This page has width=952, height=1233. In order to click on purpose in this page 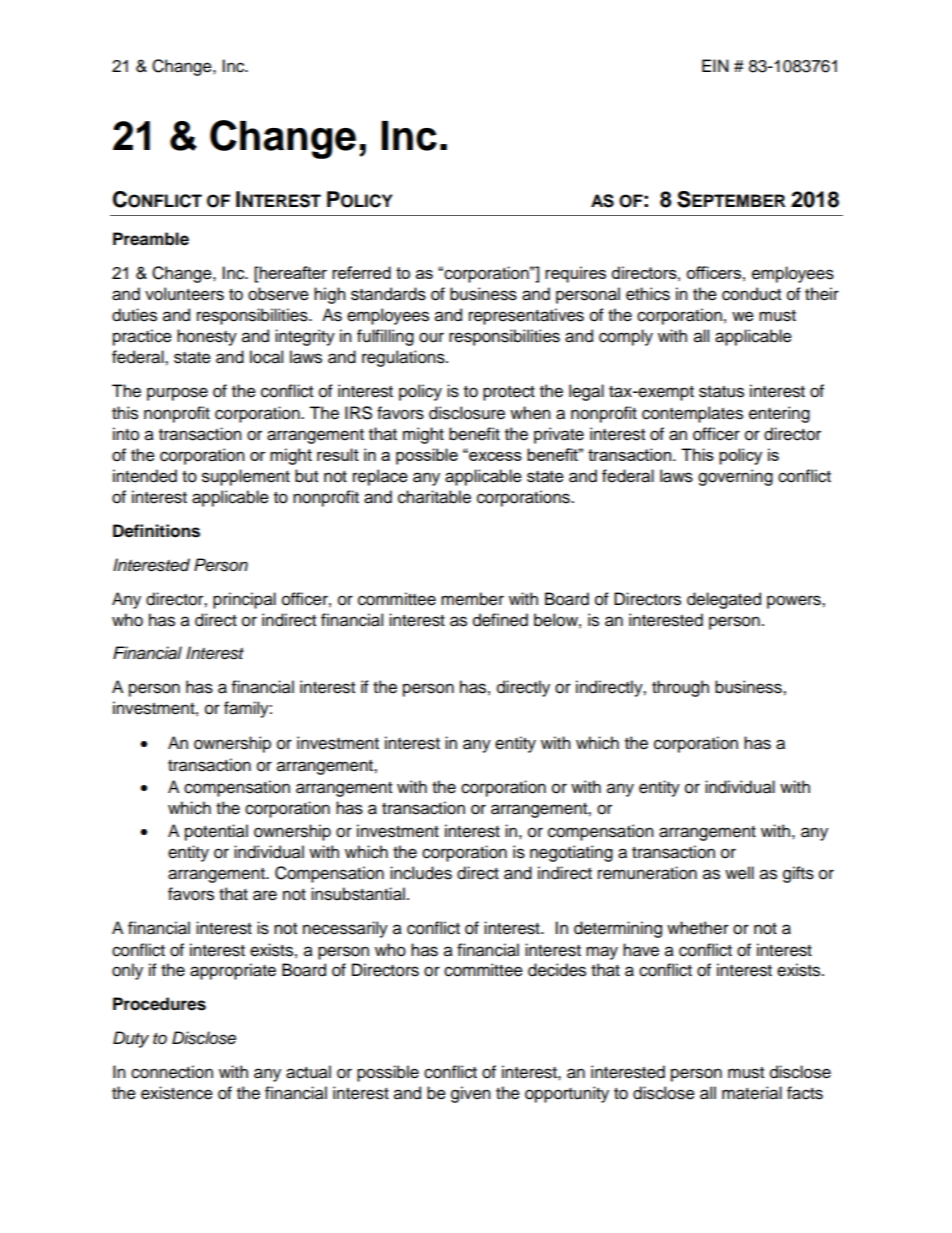, I will do `click(177, 394)`.
